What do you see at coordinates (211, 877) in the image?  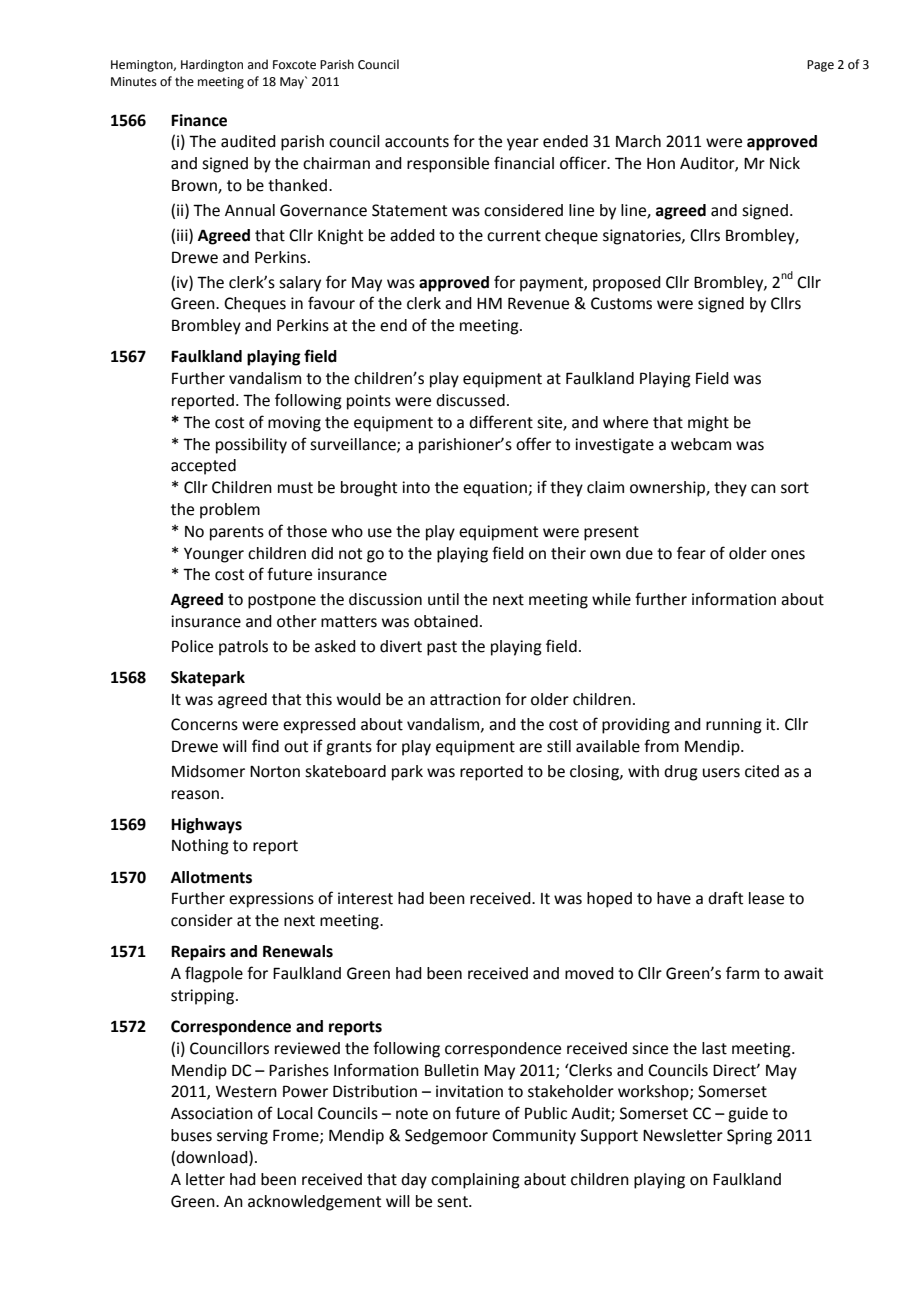 I see `Allotments` at bounding box center [211, 877].
